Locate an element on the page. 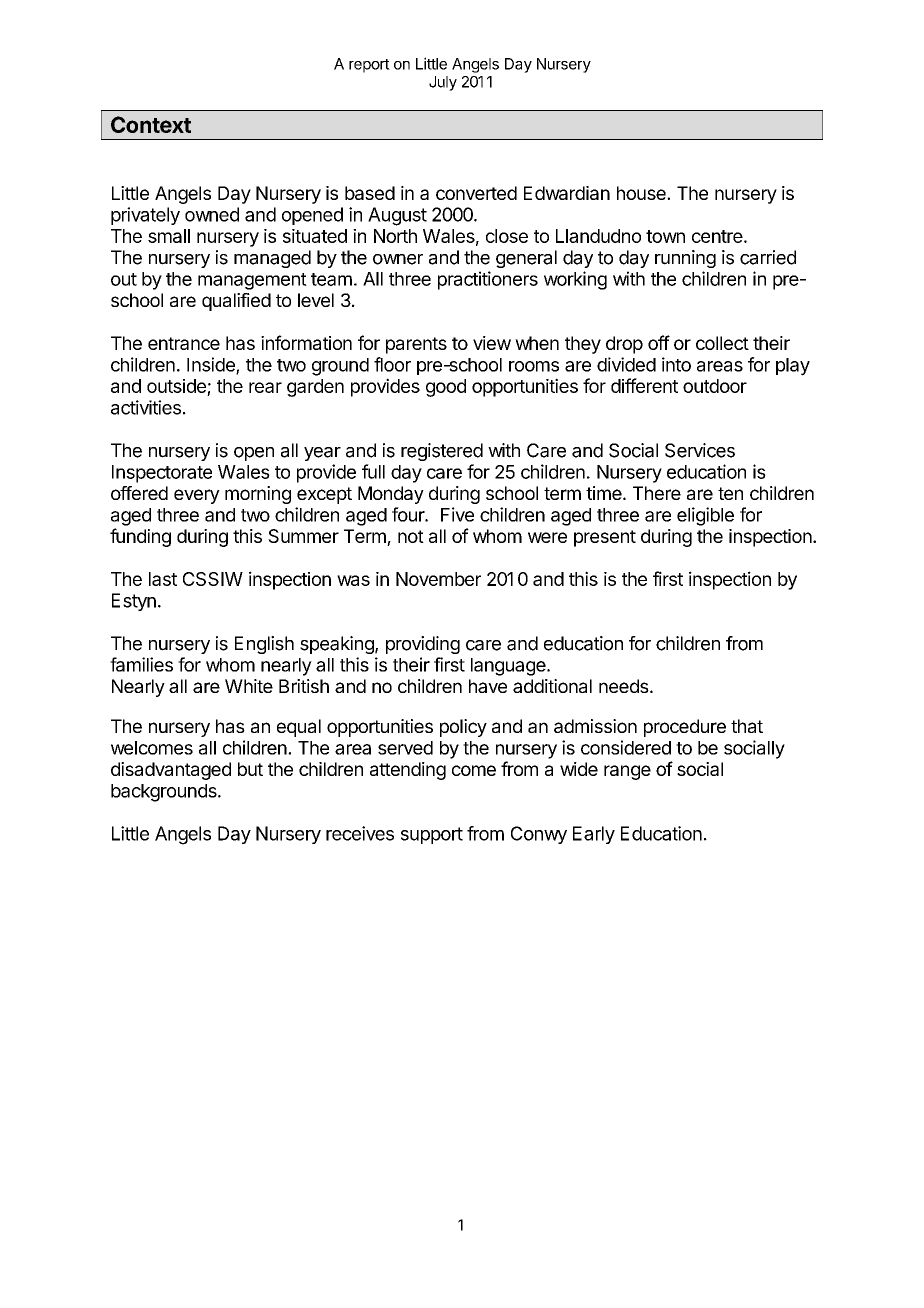  but is located at coordinates (250, 769).
